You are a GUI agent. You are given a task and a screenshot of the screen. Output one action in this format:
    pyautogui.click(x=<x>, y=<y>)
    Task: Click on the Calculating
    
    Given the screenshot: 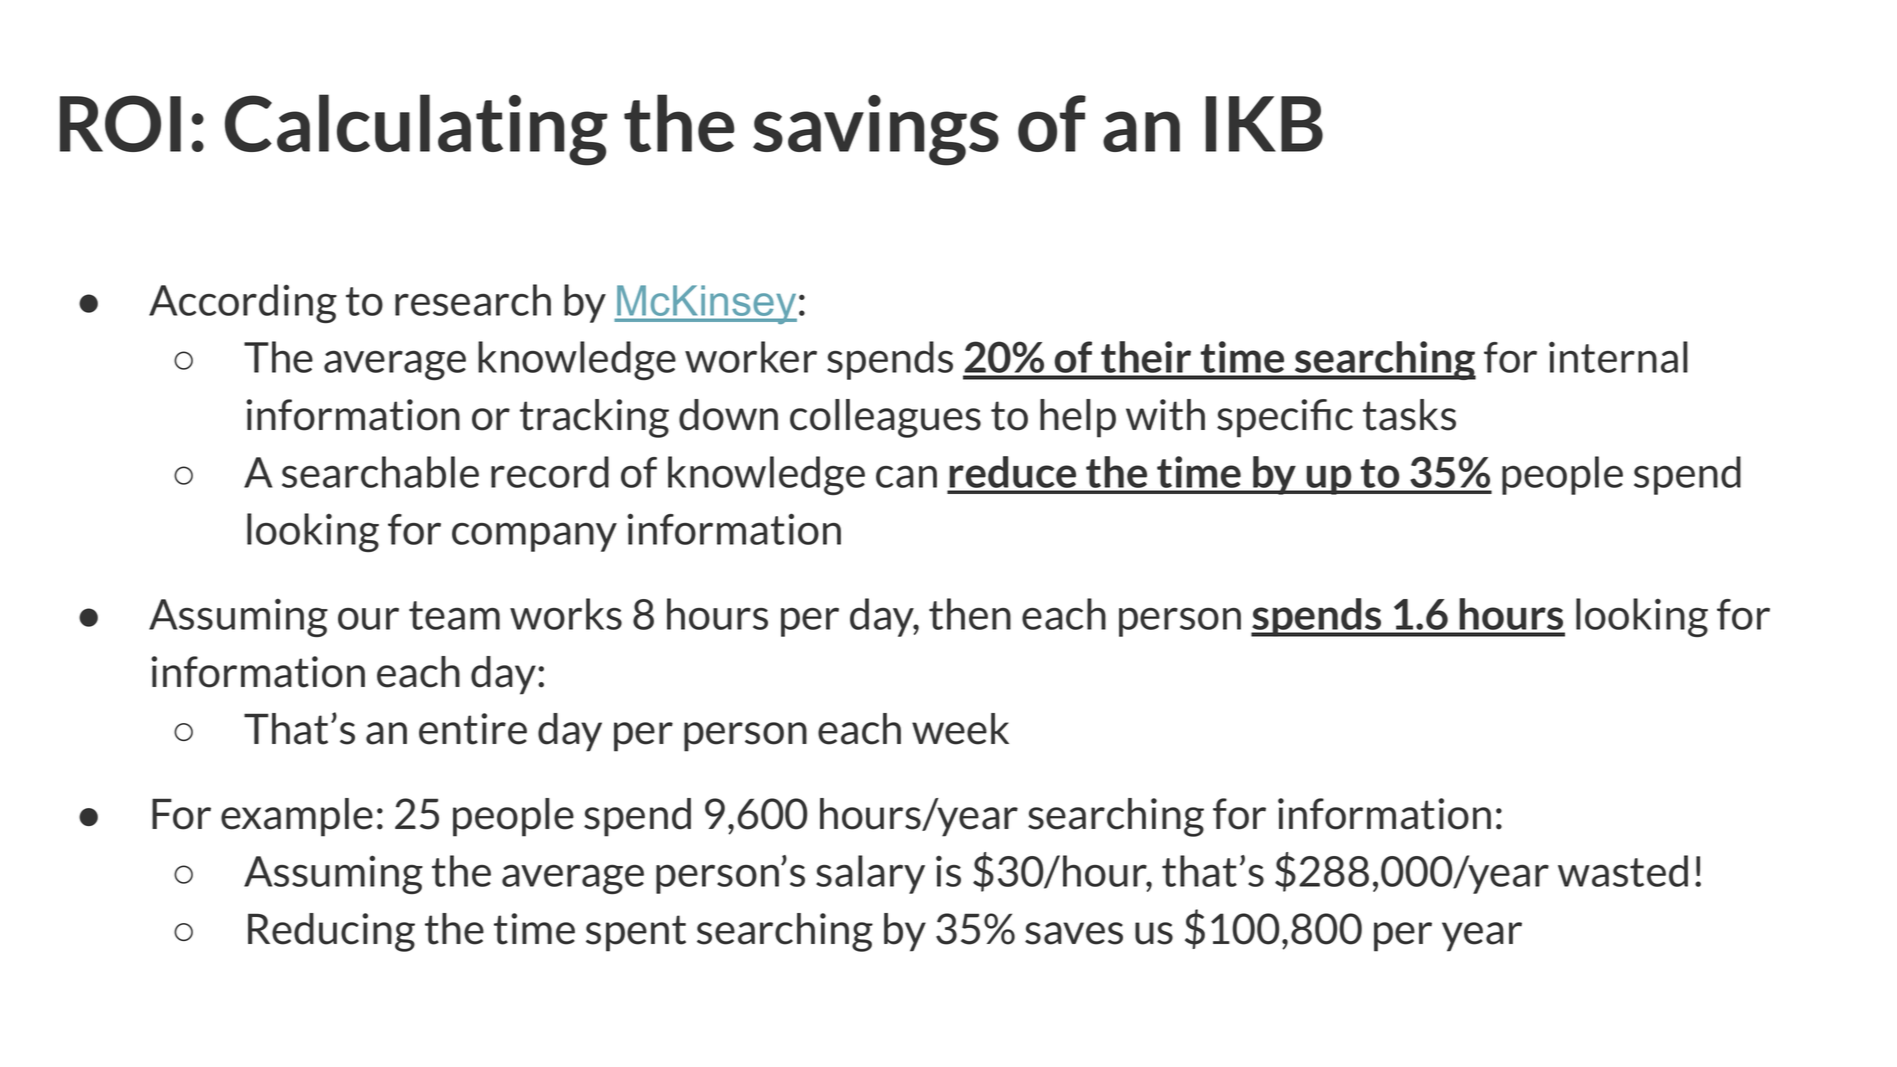 What is the action you would take?
    pyautogui.click(x=416, y=130)
